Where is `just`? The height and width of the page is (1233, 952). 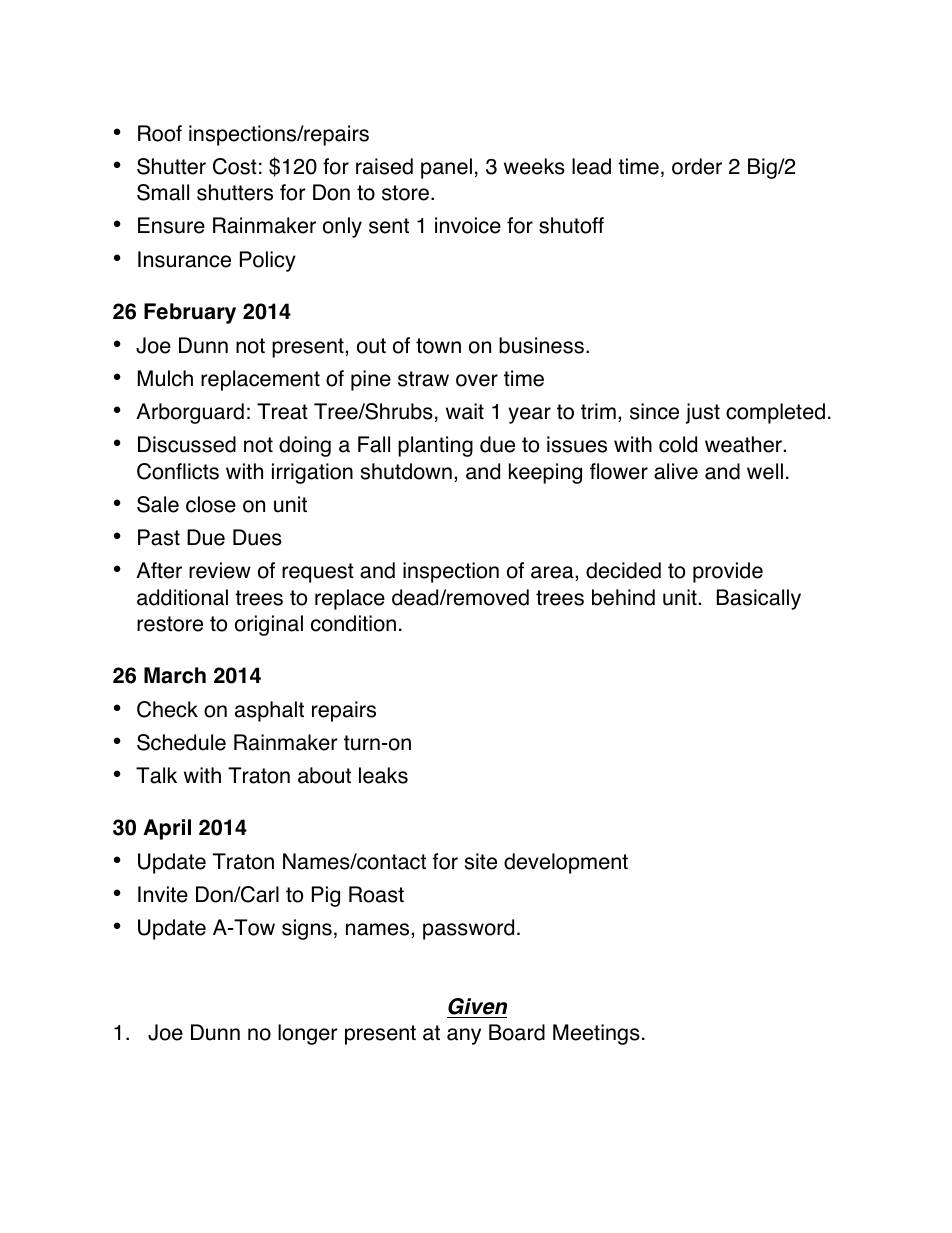 just is located at coordinates (703, 413).
